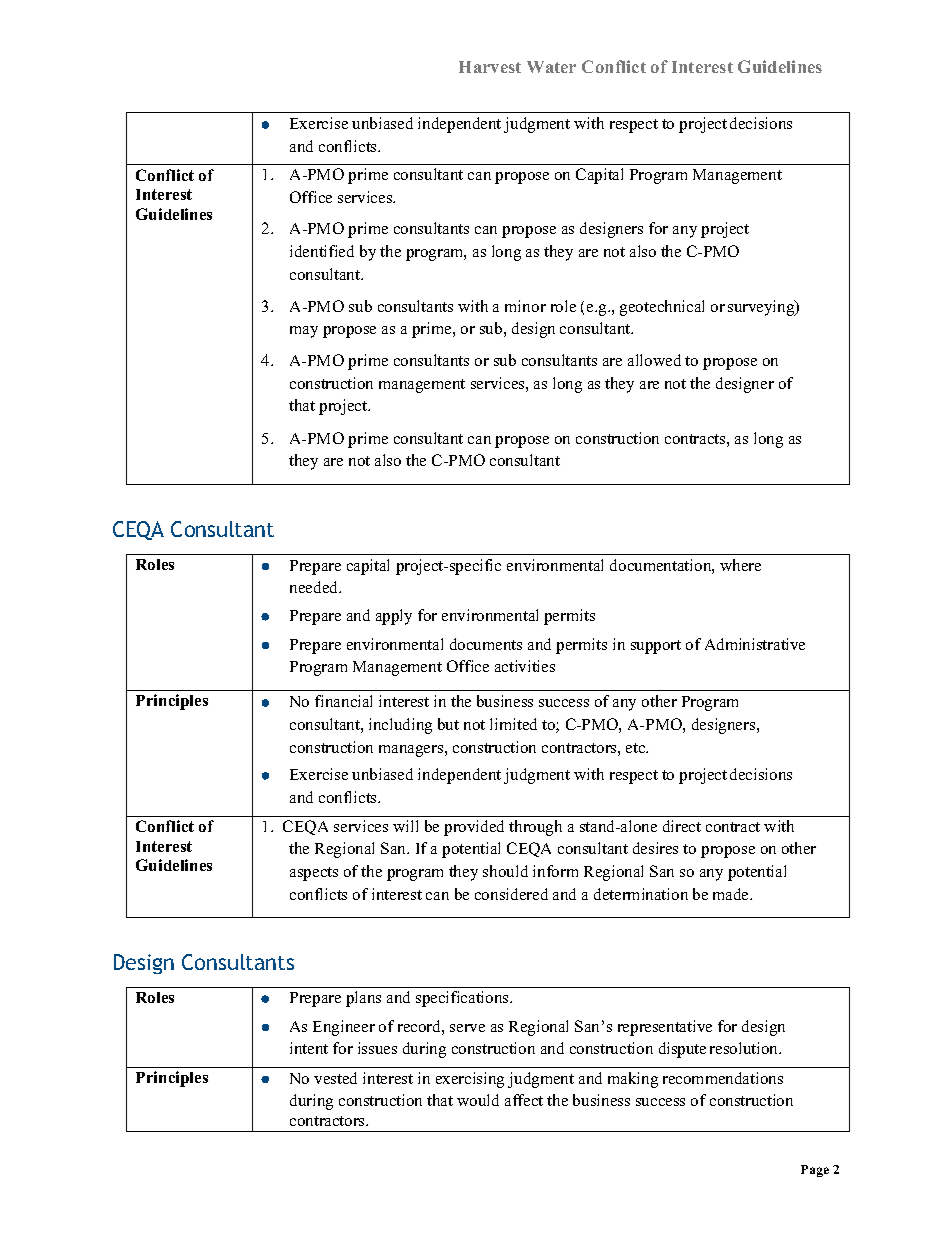 The width and height of the screenshot is (952, 1233). Describe the element at coordinates (524, 1100) in the screenshot. I see `affect` at that location.
